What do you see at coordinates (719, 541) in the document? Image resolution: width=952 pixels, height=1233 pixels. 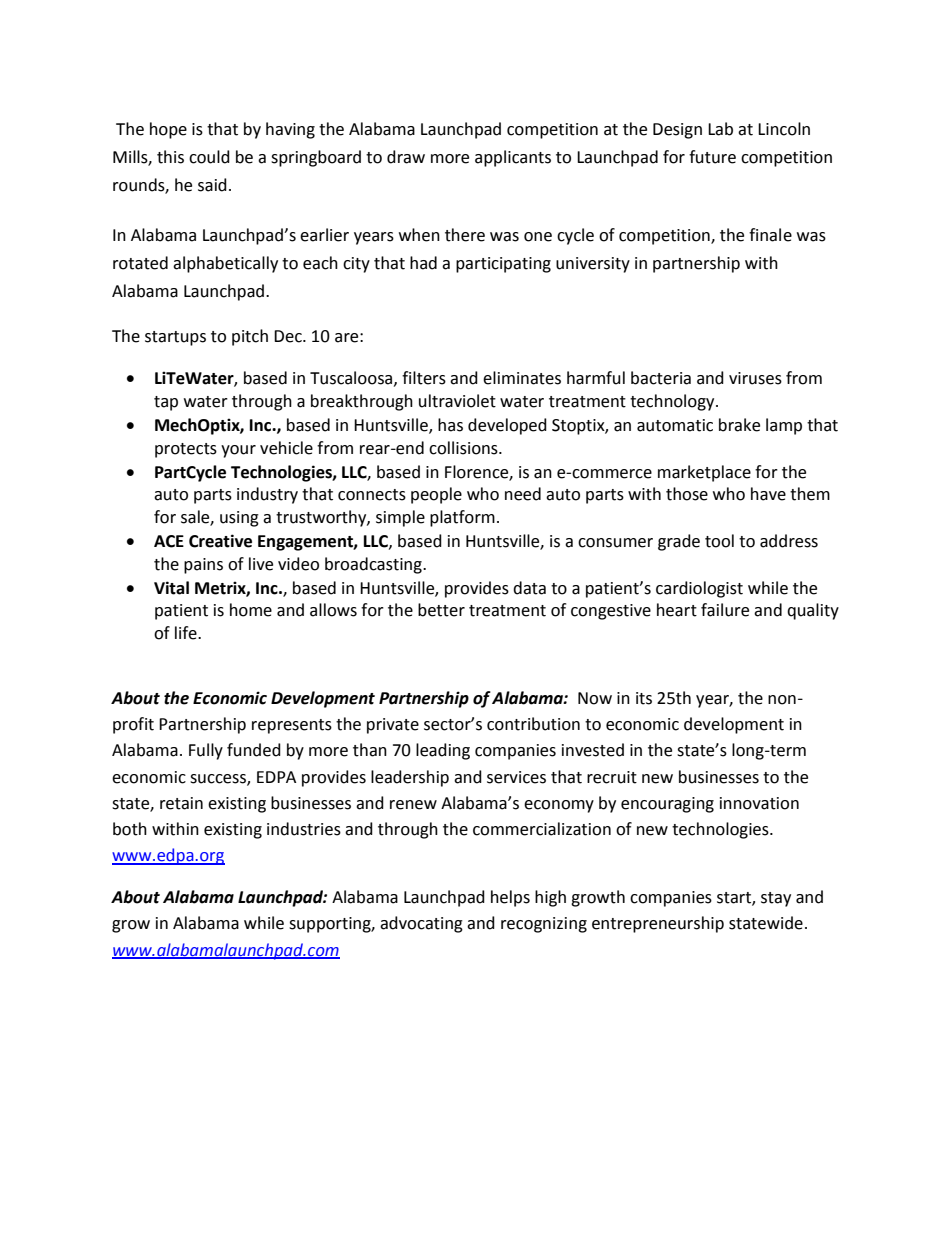 I see `tool` at bounding box center [719, 541].
